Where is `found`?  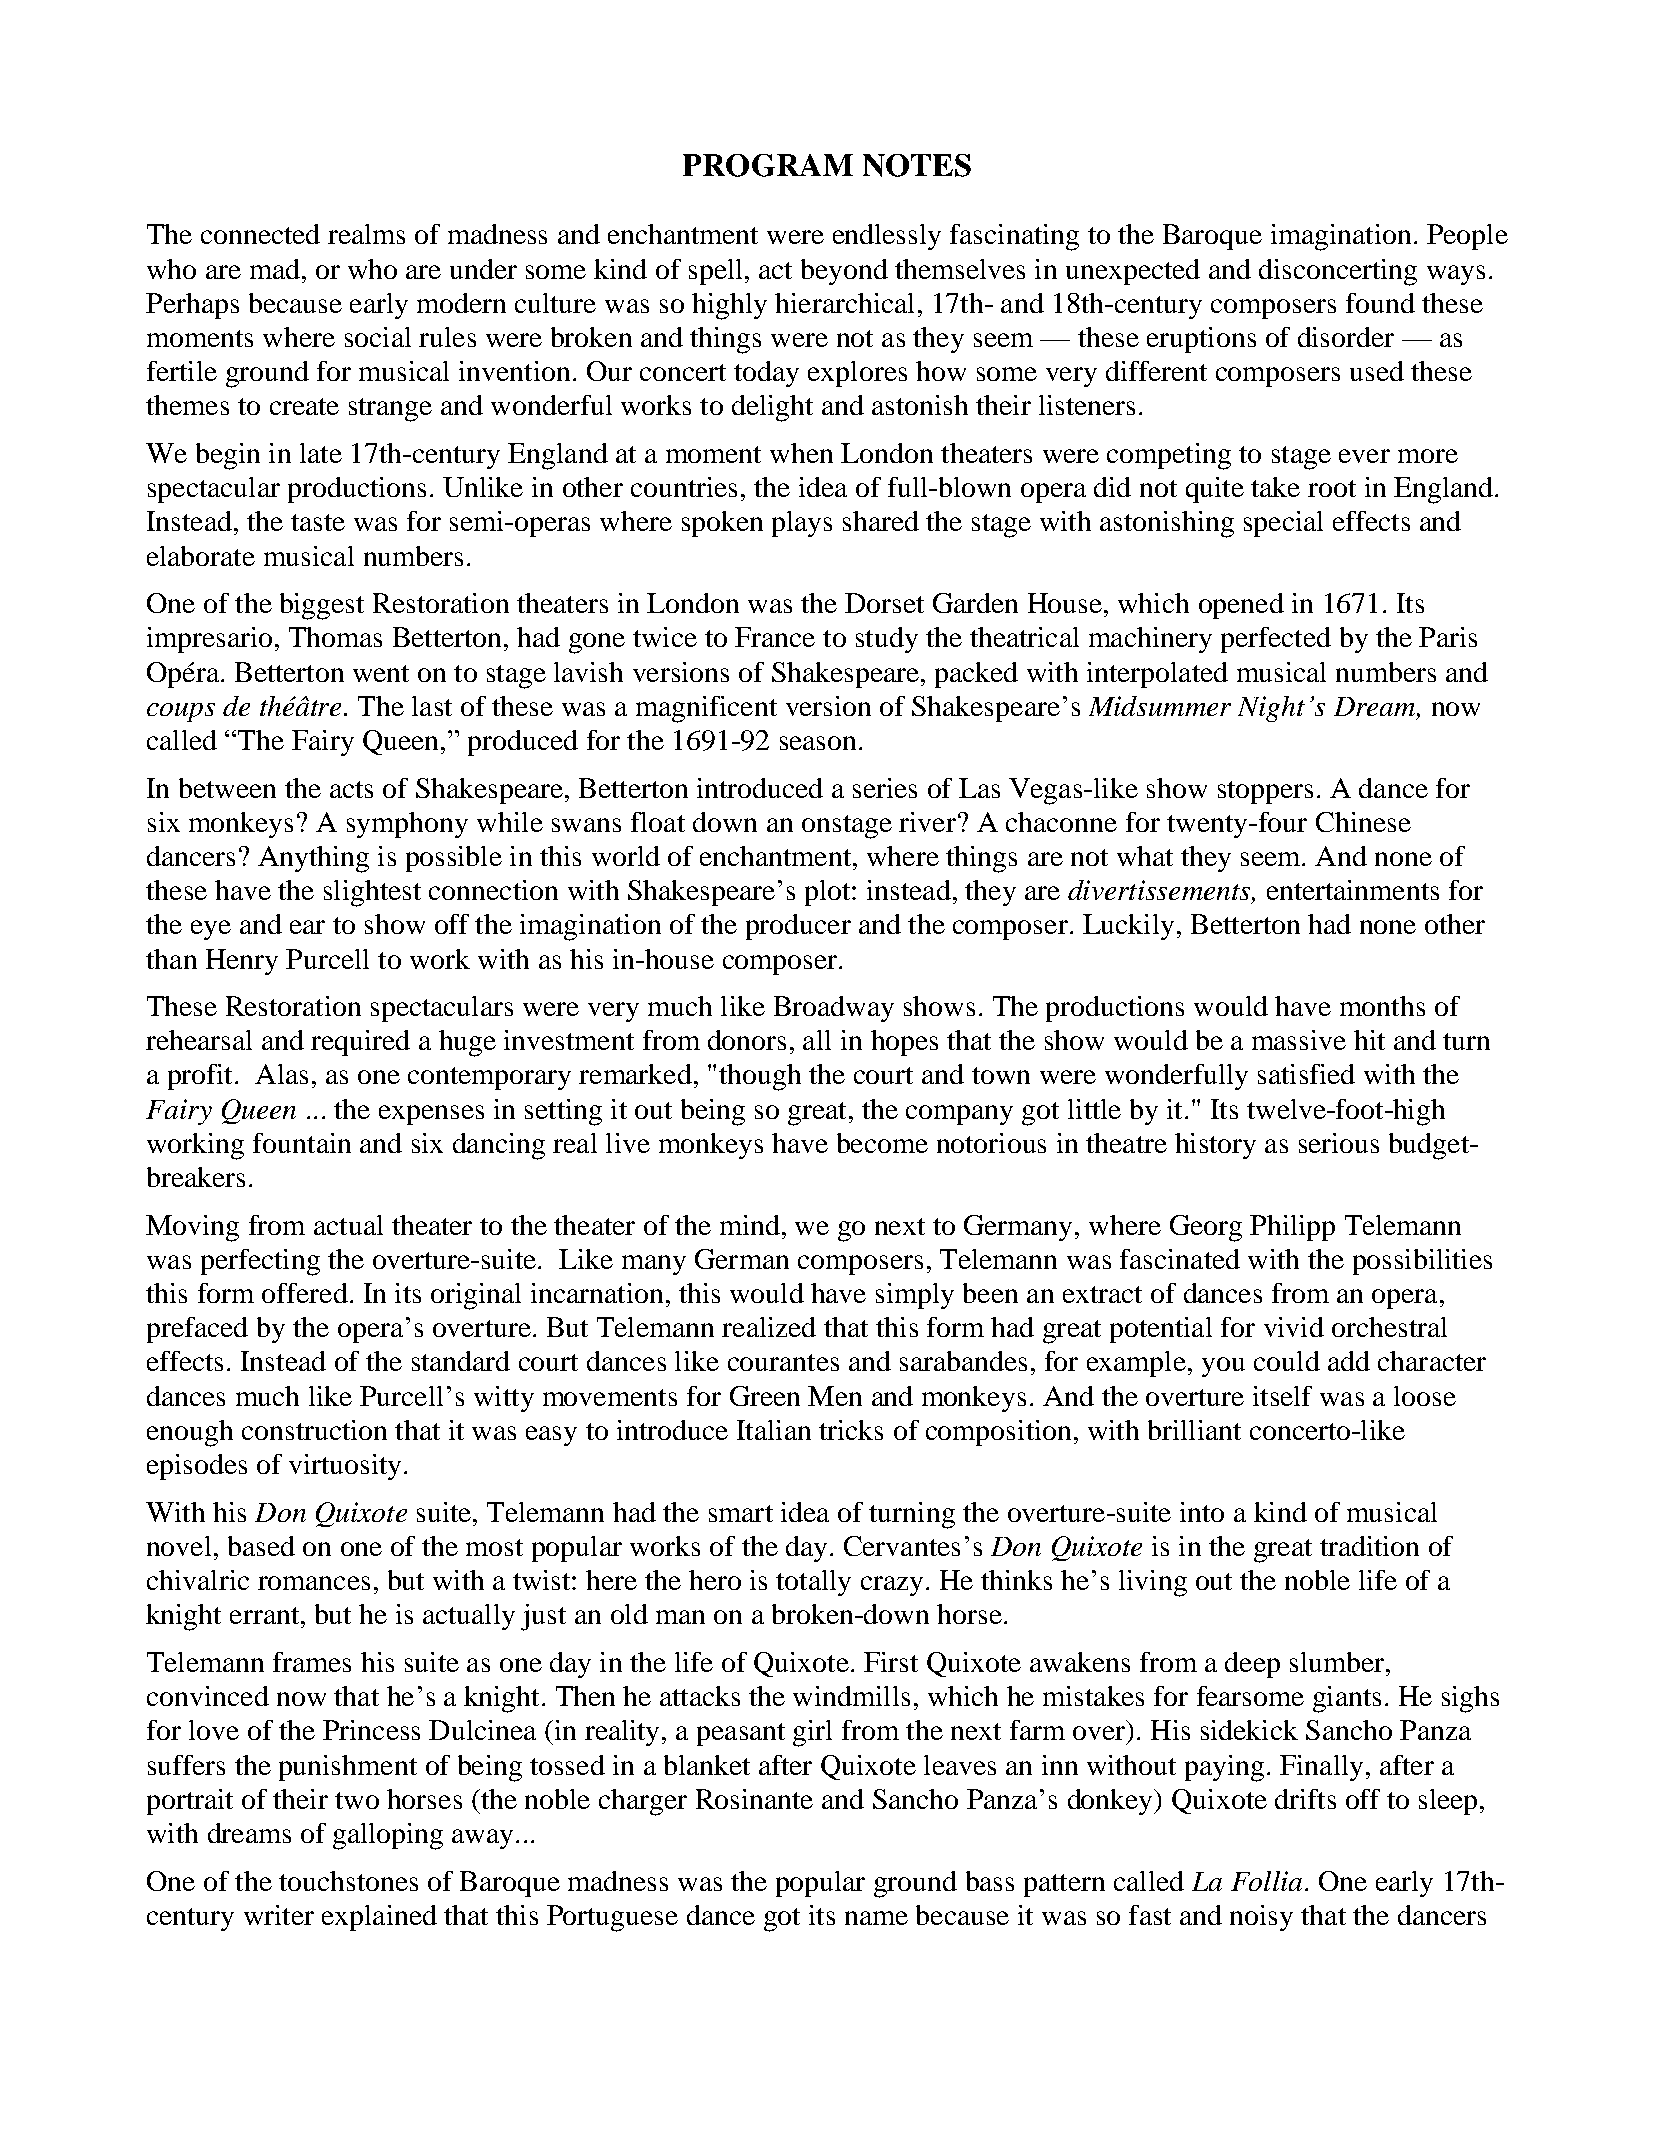 found is located at coordinates (1380, 303).
